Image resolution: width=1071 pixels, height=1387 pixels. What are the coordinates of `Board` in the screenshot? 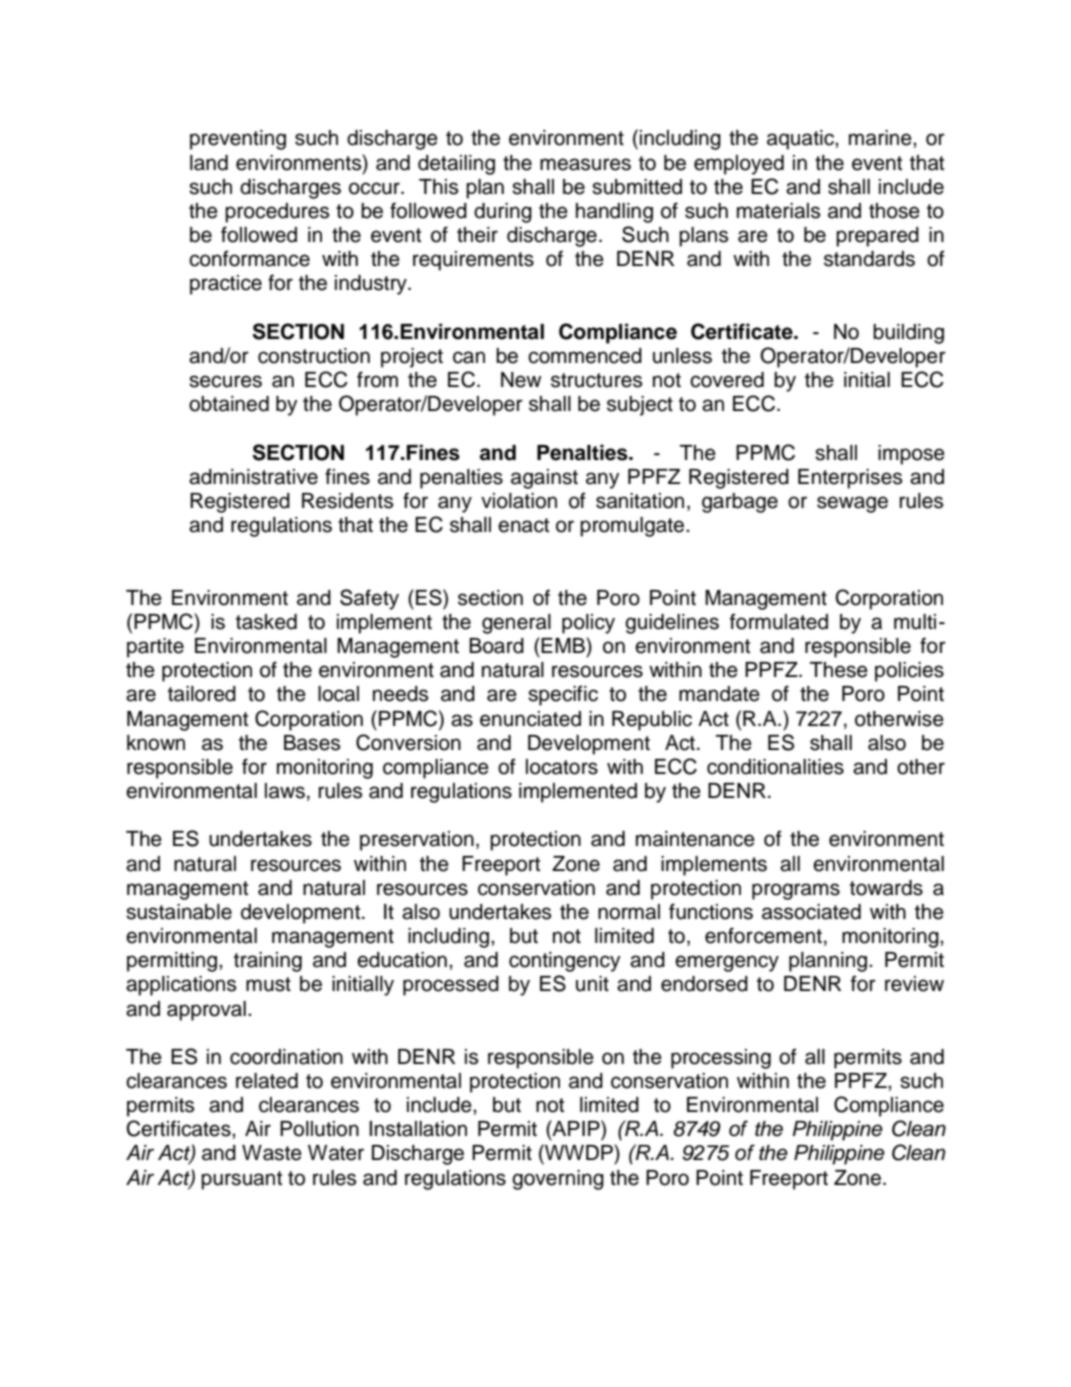 It's located at (496, 646).
